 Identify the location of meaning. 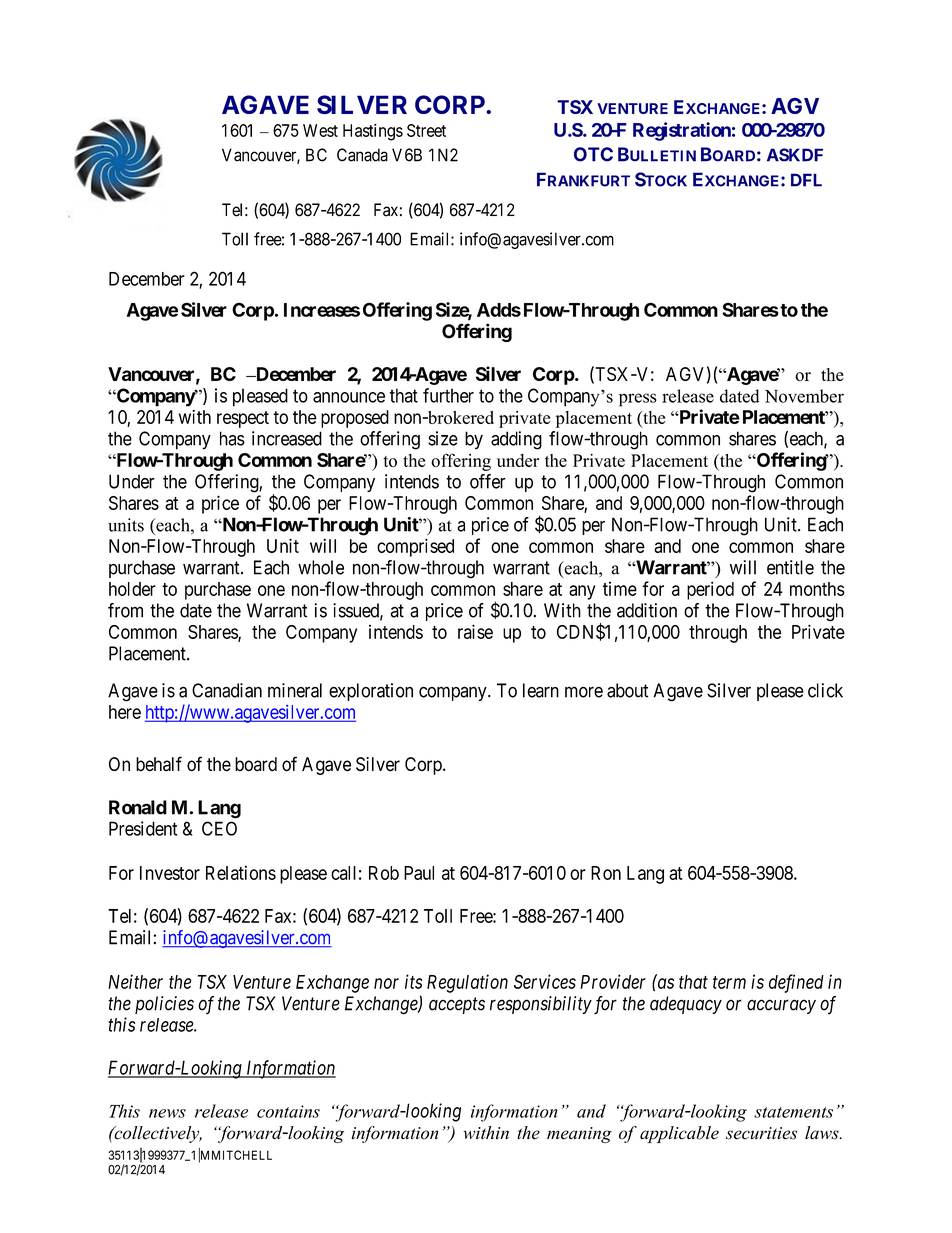
(579, 1135).
